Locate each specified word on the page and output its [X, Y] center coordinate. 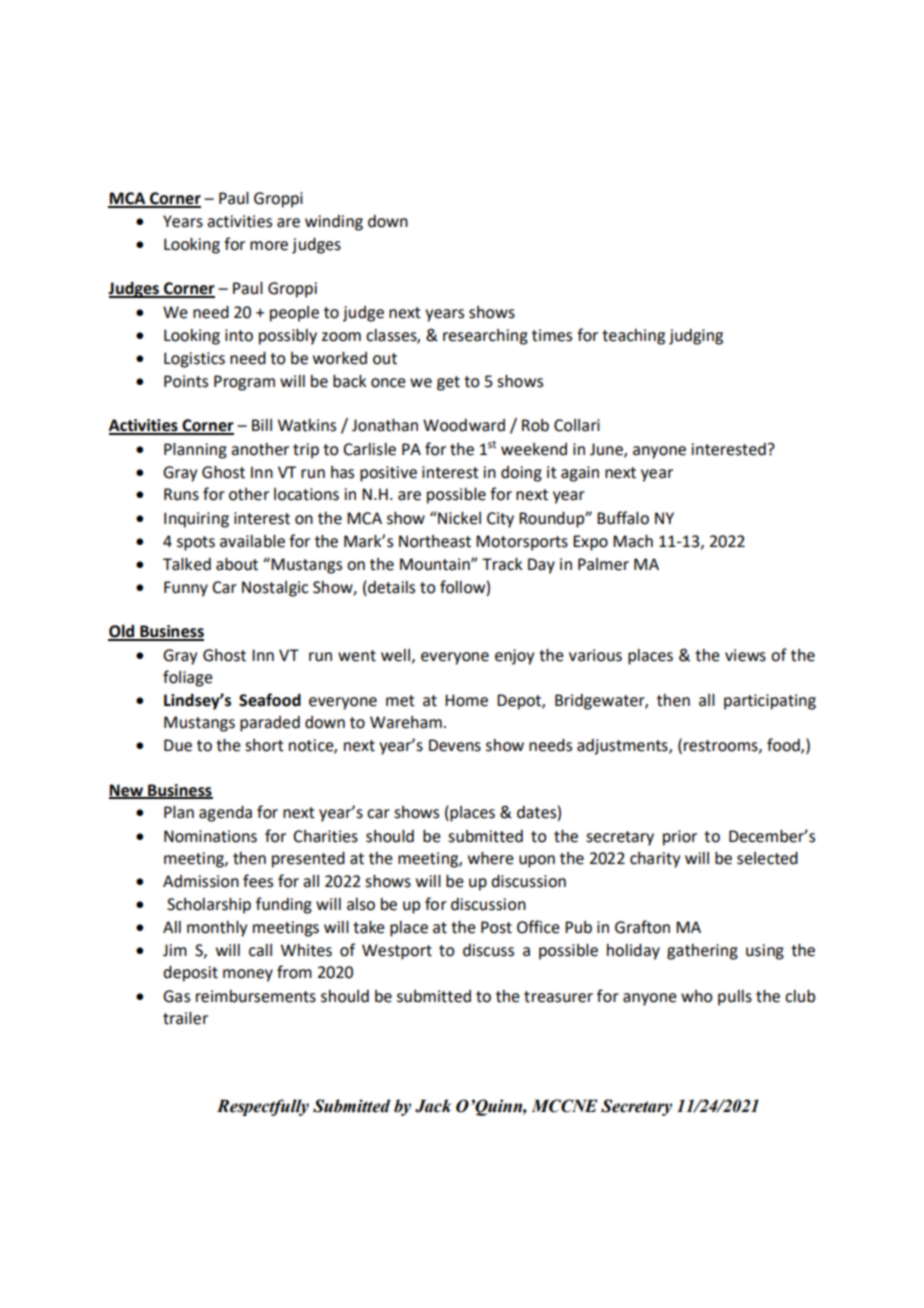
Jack [433, 1106]
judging [696, 337]
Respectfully [263, 1107]
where [491, 858]
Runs [181, 494]
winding [334, 223]
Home [466, 700]
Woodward [464, 425]
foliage [188, 678]
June [607, 450]
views [745, 655]
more [269, 246]
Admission [201, 881]
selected [767, 858]
